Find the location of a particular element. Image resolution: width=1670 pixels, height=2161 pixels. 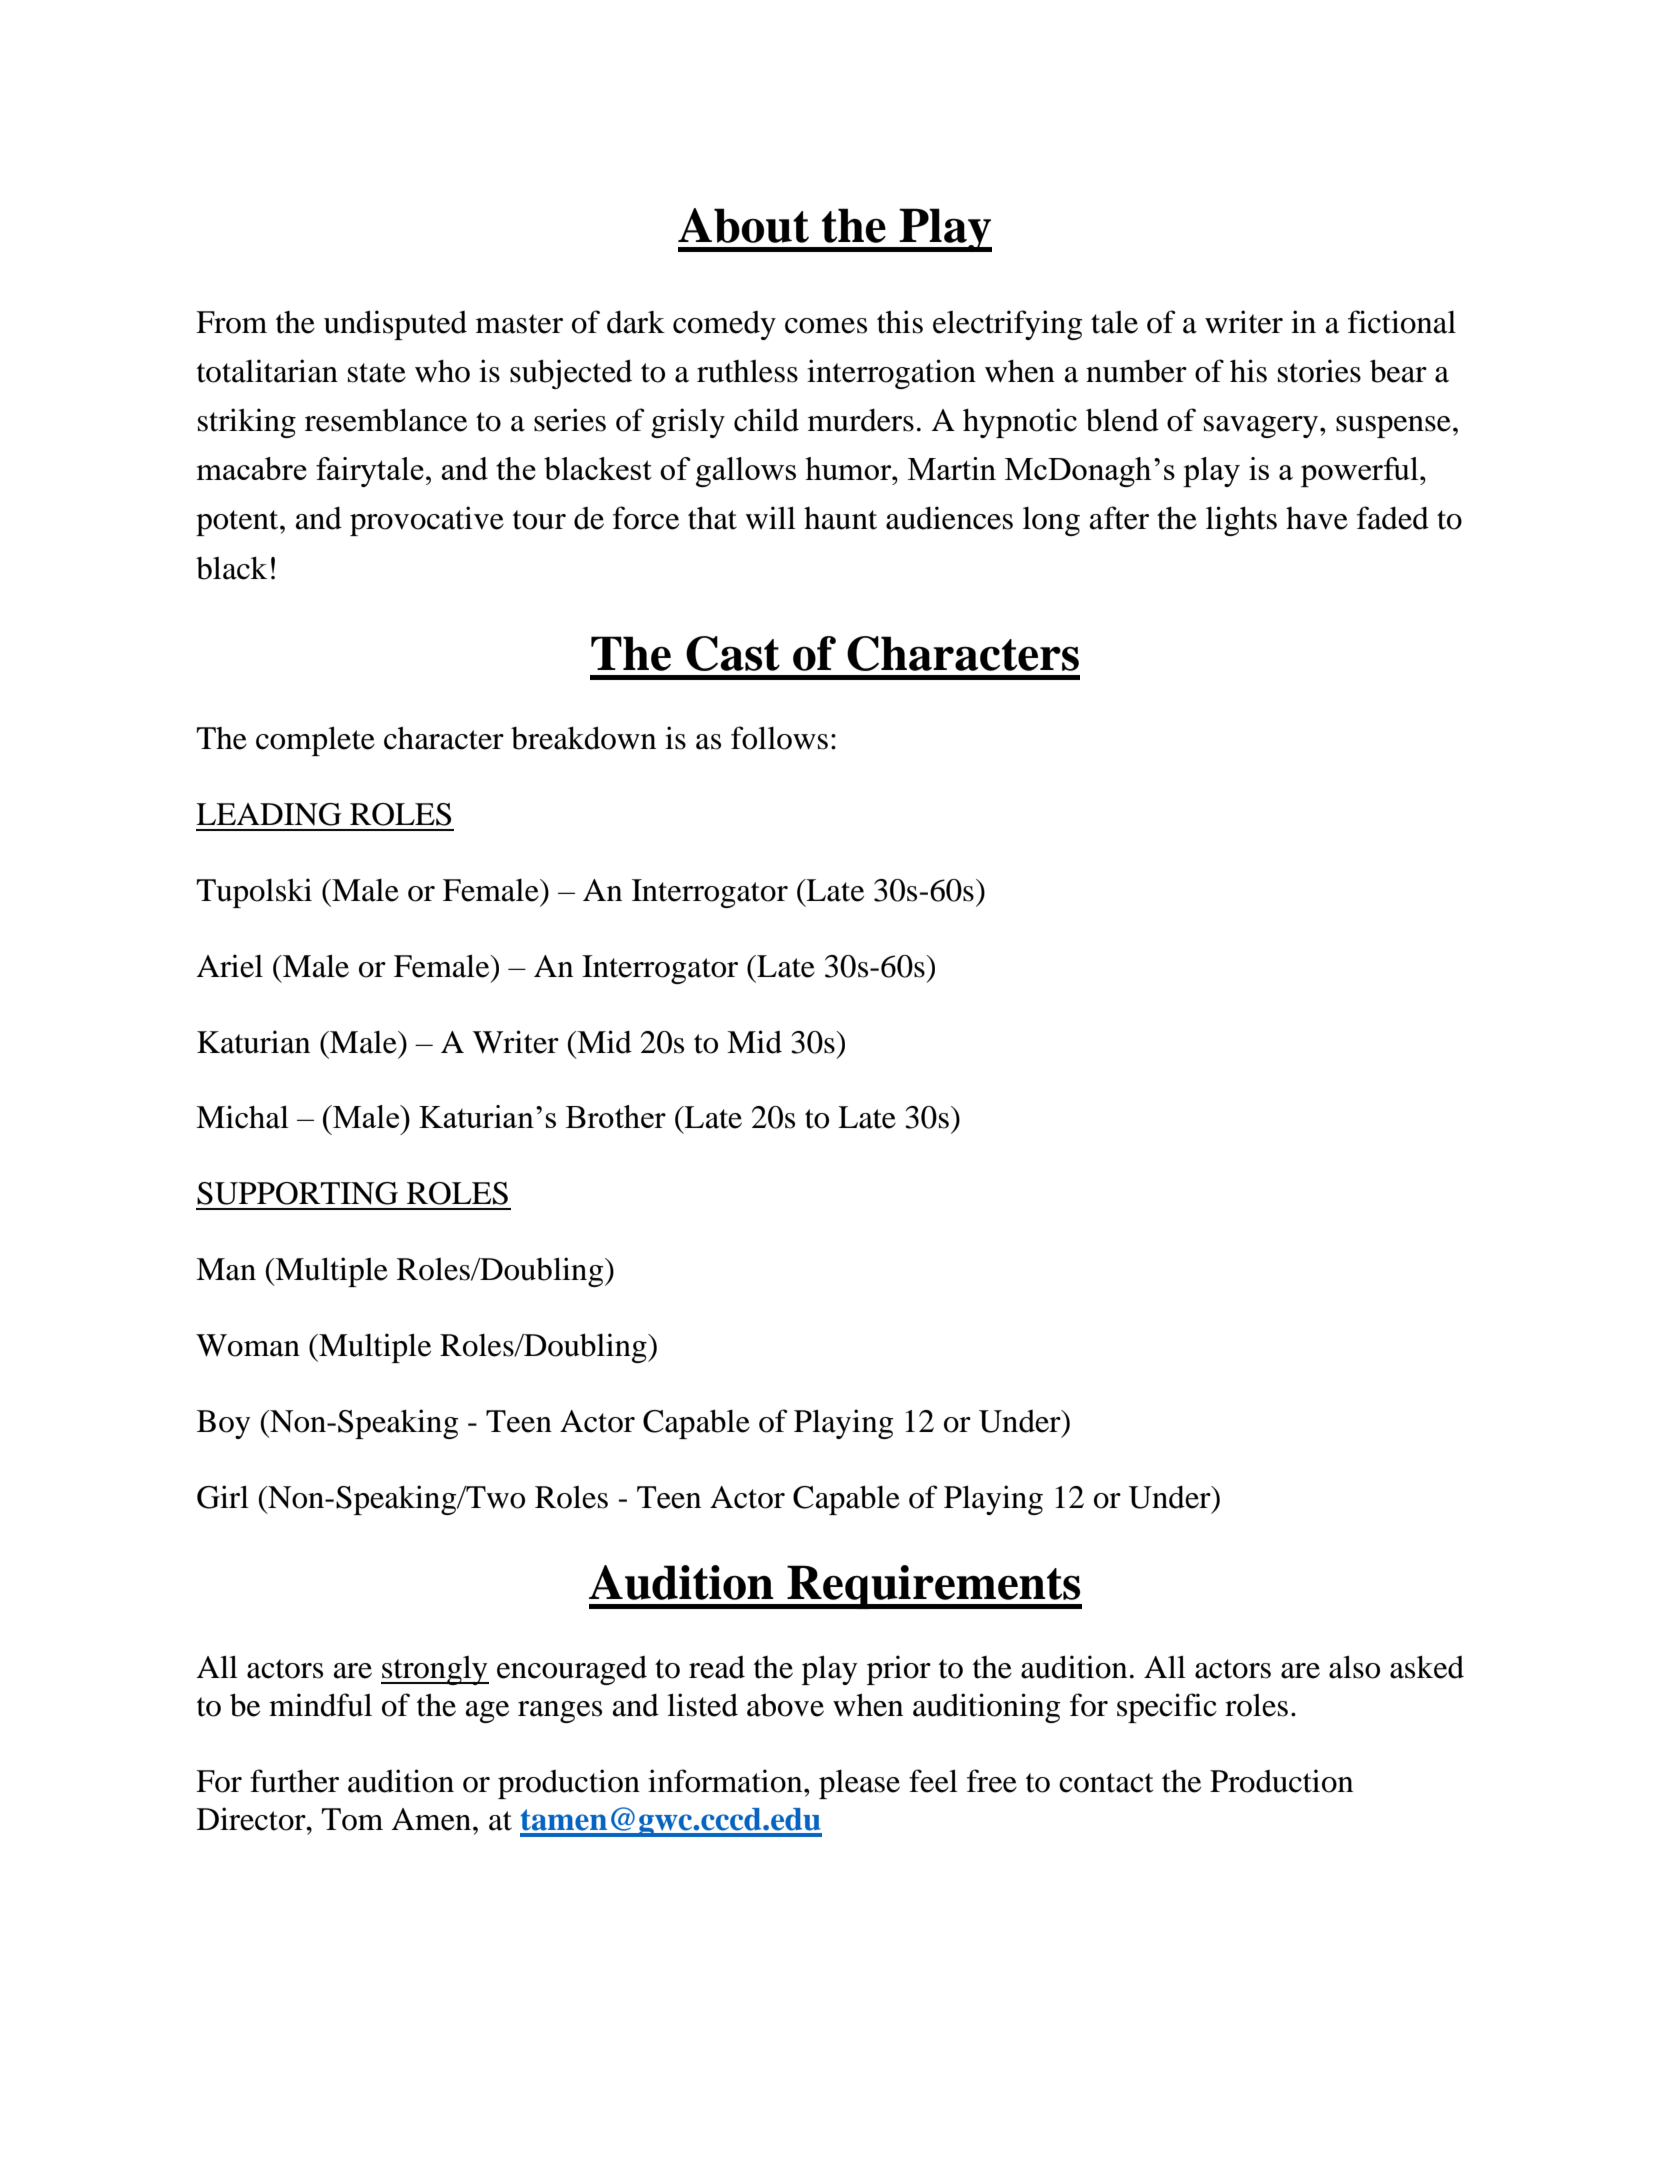

follows is located at coordinates (779, 738).
